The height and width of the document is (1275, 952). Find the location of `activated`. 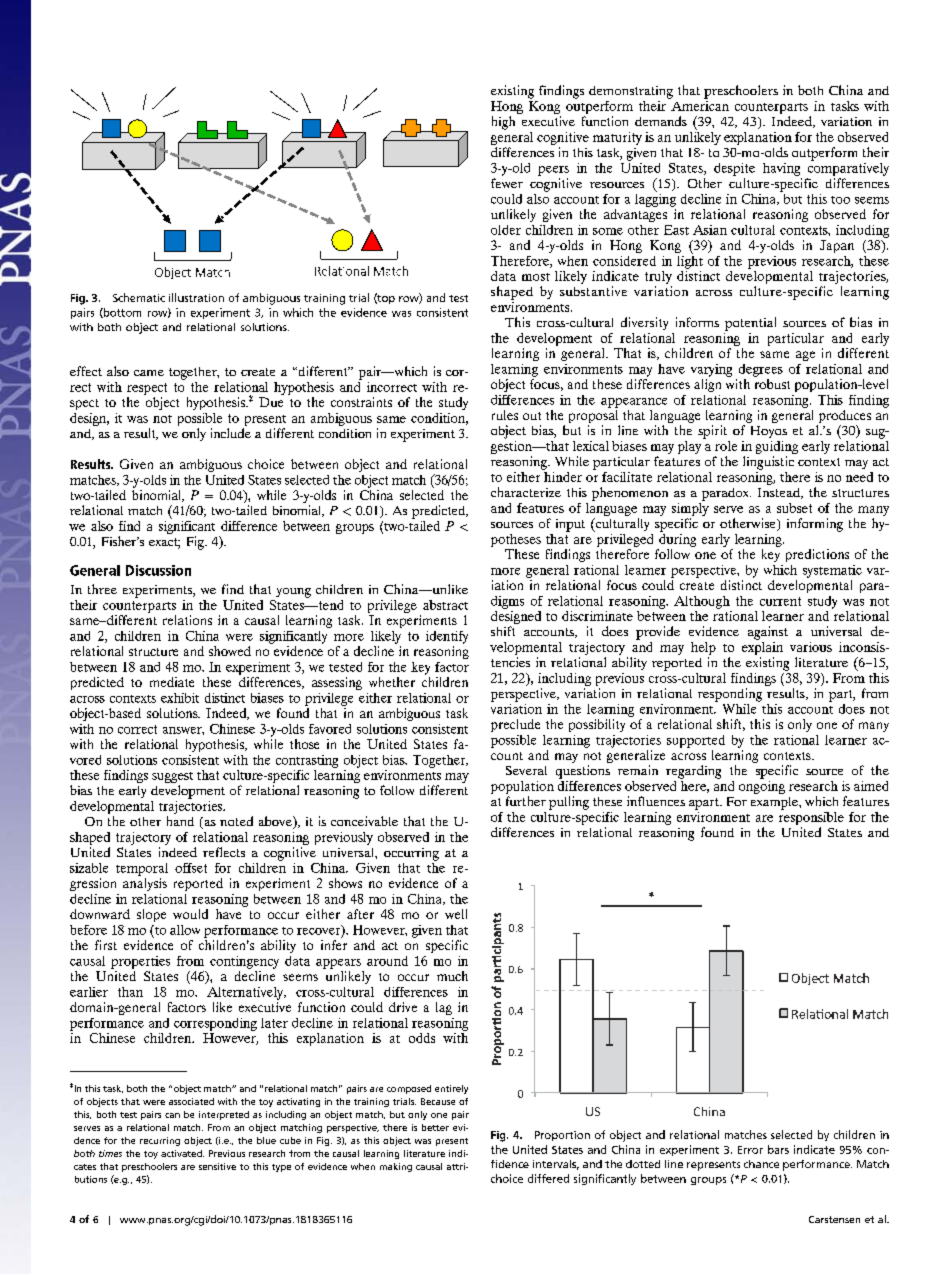

activated is located at coordinates (182, 1153).
